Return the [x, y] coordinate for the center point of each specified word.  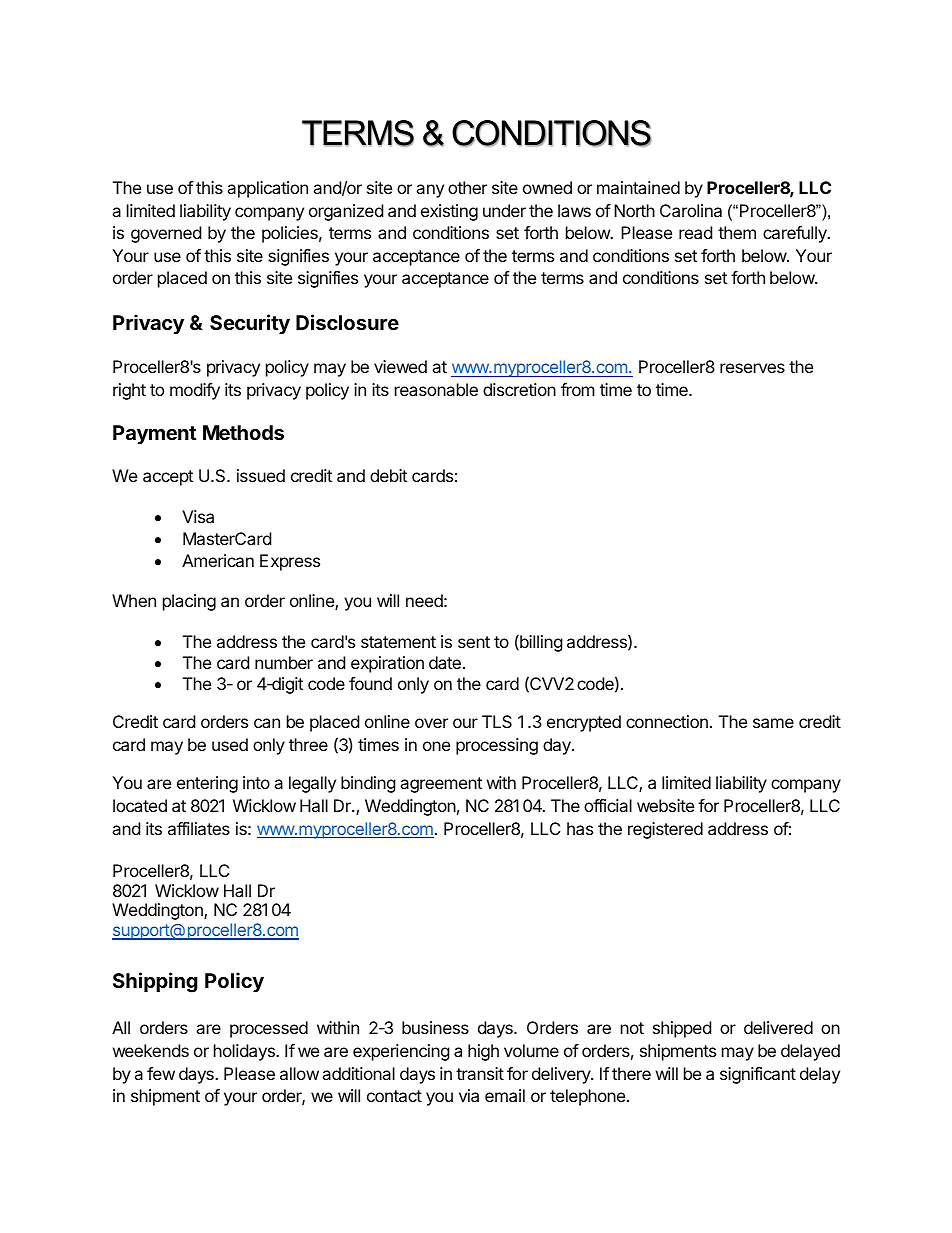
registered [665, 830]
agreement [441, 785]
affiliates [199, 828]
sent [474, 642]
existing [449, 212]
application [267, 189]
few [161, 1073]
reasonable [436, 389]
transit [480, 1073]
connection [667, 721]
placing [189, 602]
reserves [752, 368]
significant [758, 1075]
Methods [243, 432]
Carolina [691, 210]
